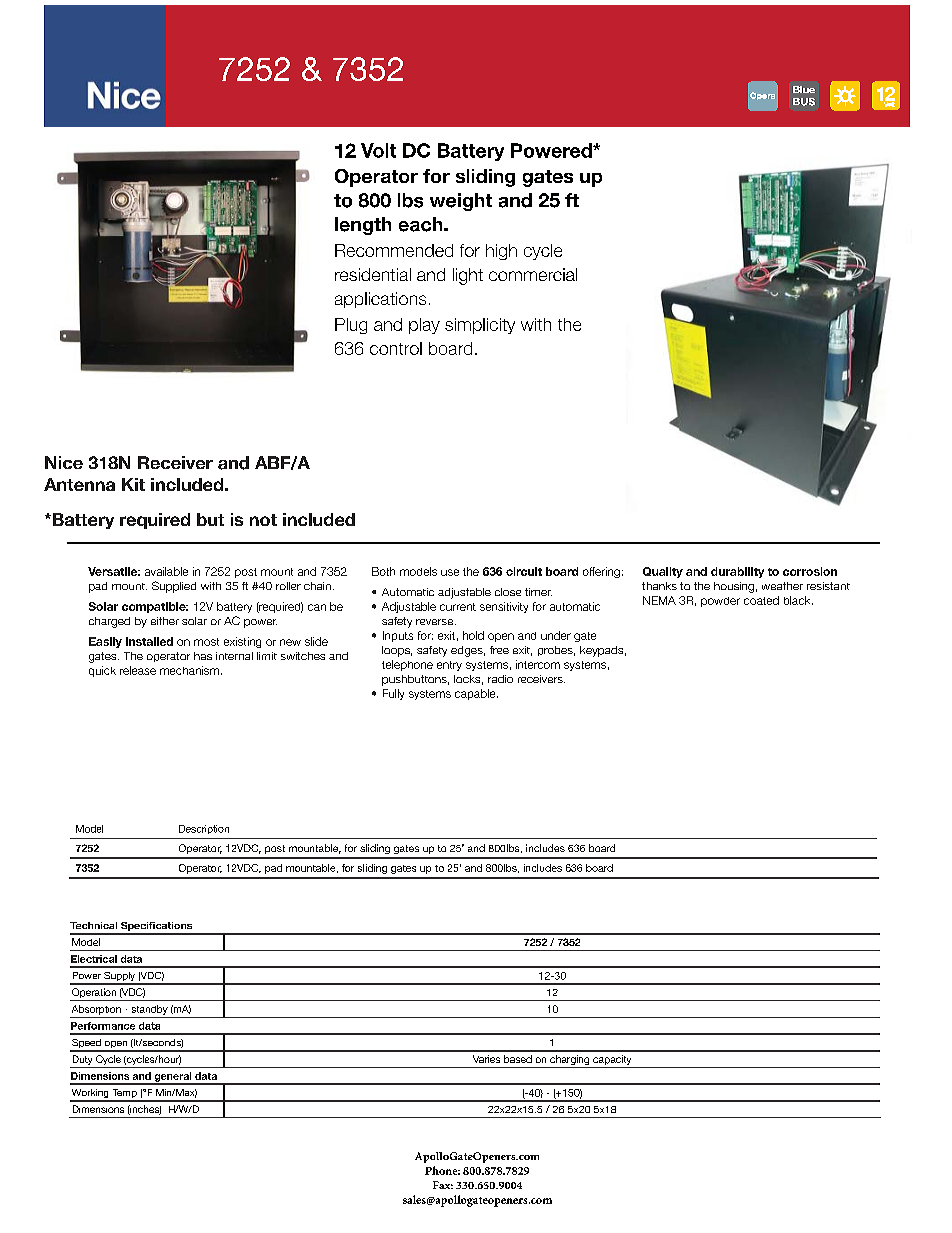 This screenshot has height=1233, width=952. I want to click on weight, so click(461, 202).
